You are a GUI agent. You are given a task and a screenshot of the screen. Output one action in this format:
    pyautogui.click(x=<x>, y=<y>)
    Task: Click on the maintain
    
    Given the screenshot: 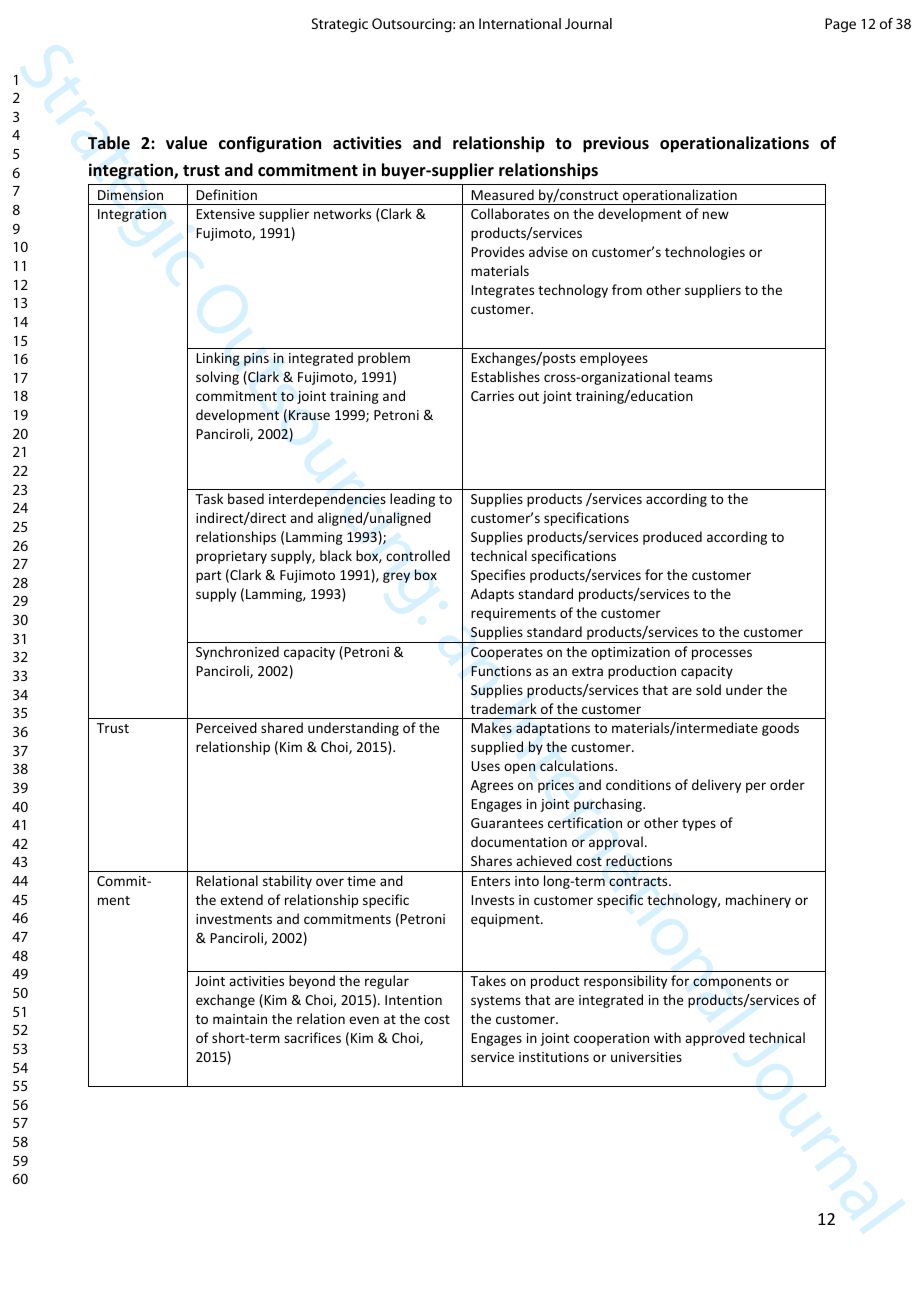 What is the action you would take?
    pyautogui.click(x=240, y=1019)
